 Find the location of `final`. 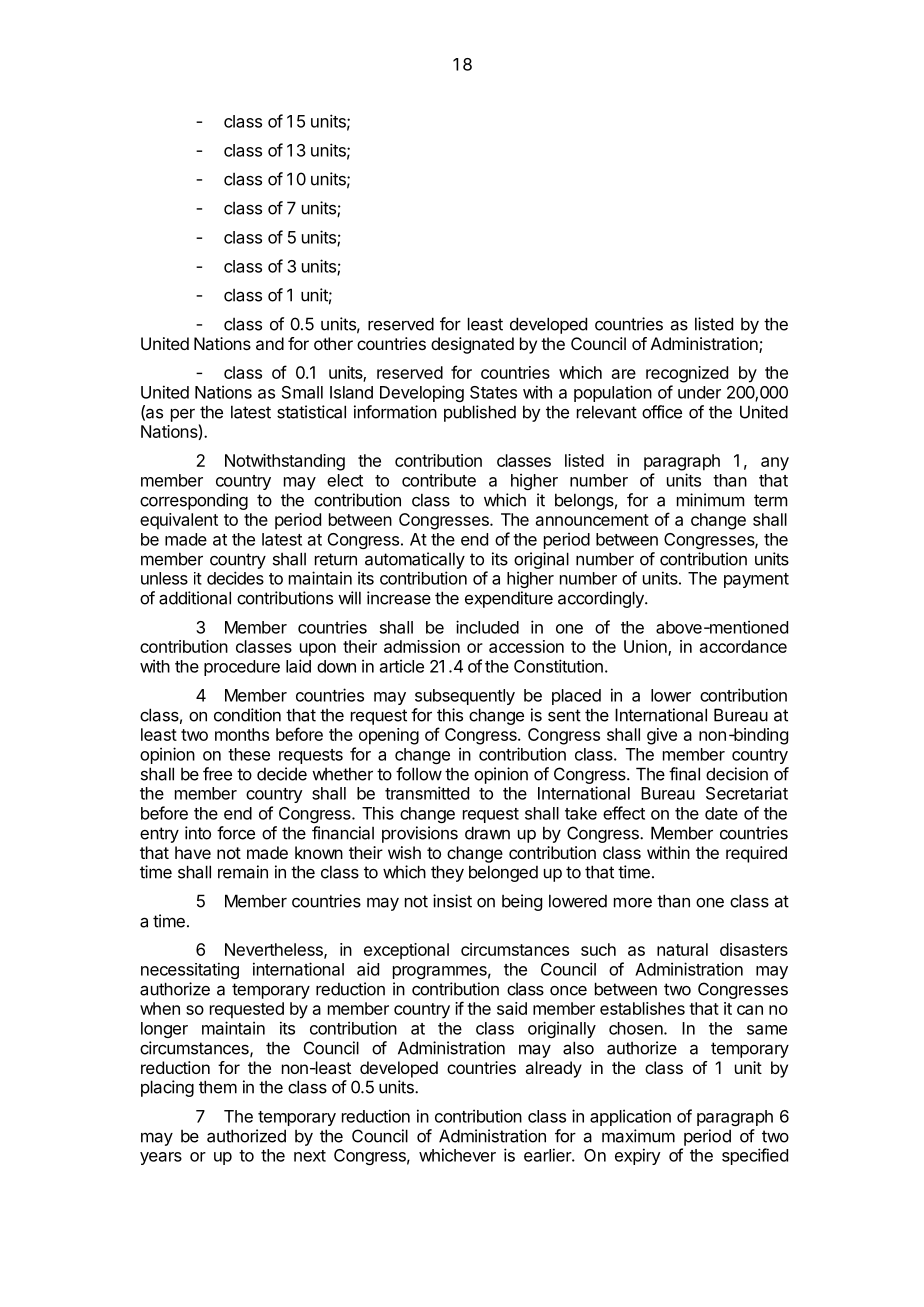

final is located at coordinates (684, 774).
